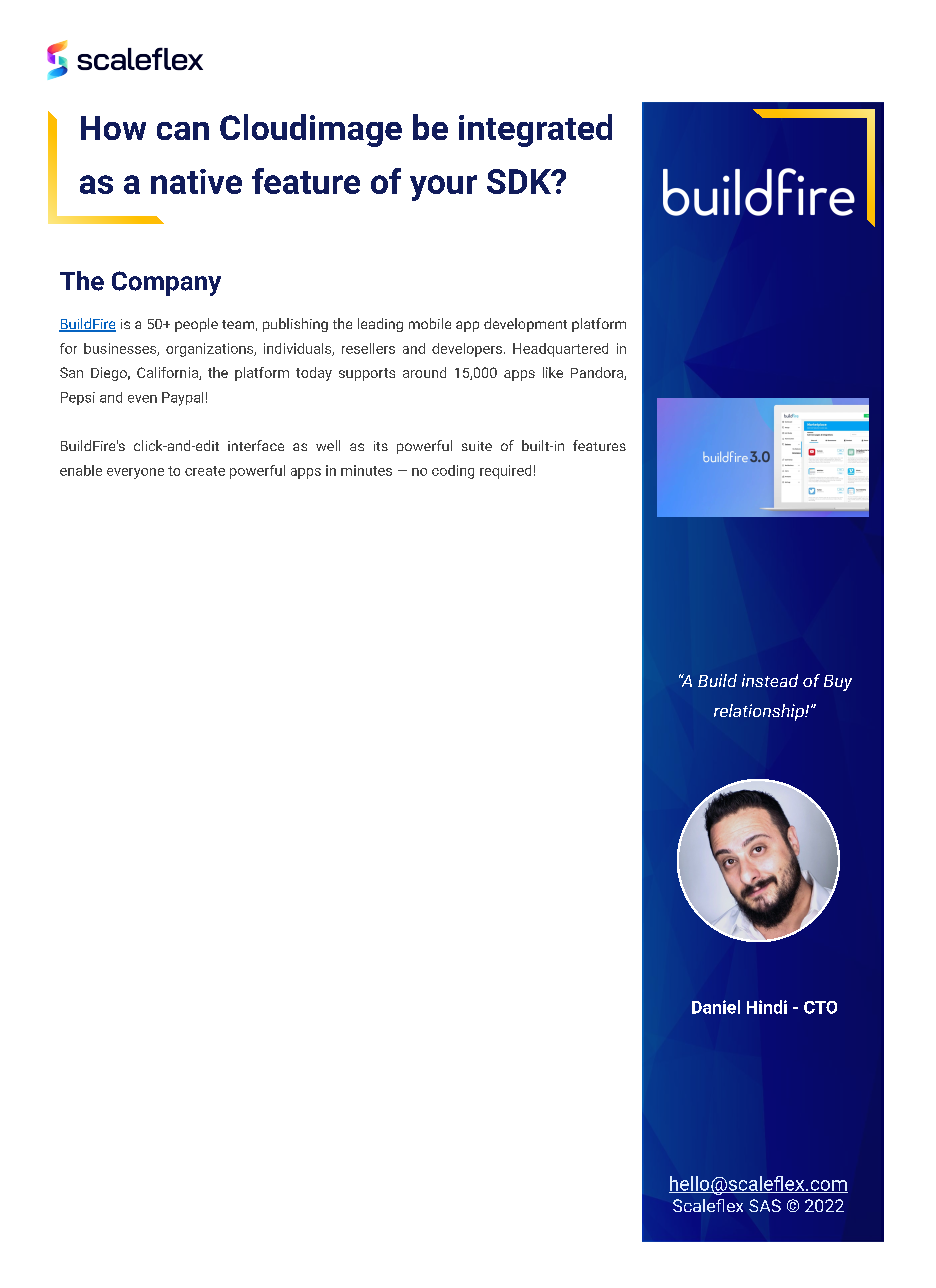 Image resolution: width=936 pixels, height=1288 pixels. Describe the element at coordinates (765, 1205) in the page. I see `SAS` at that location.
